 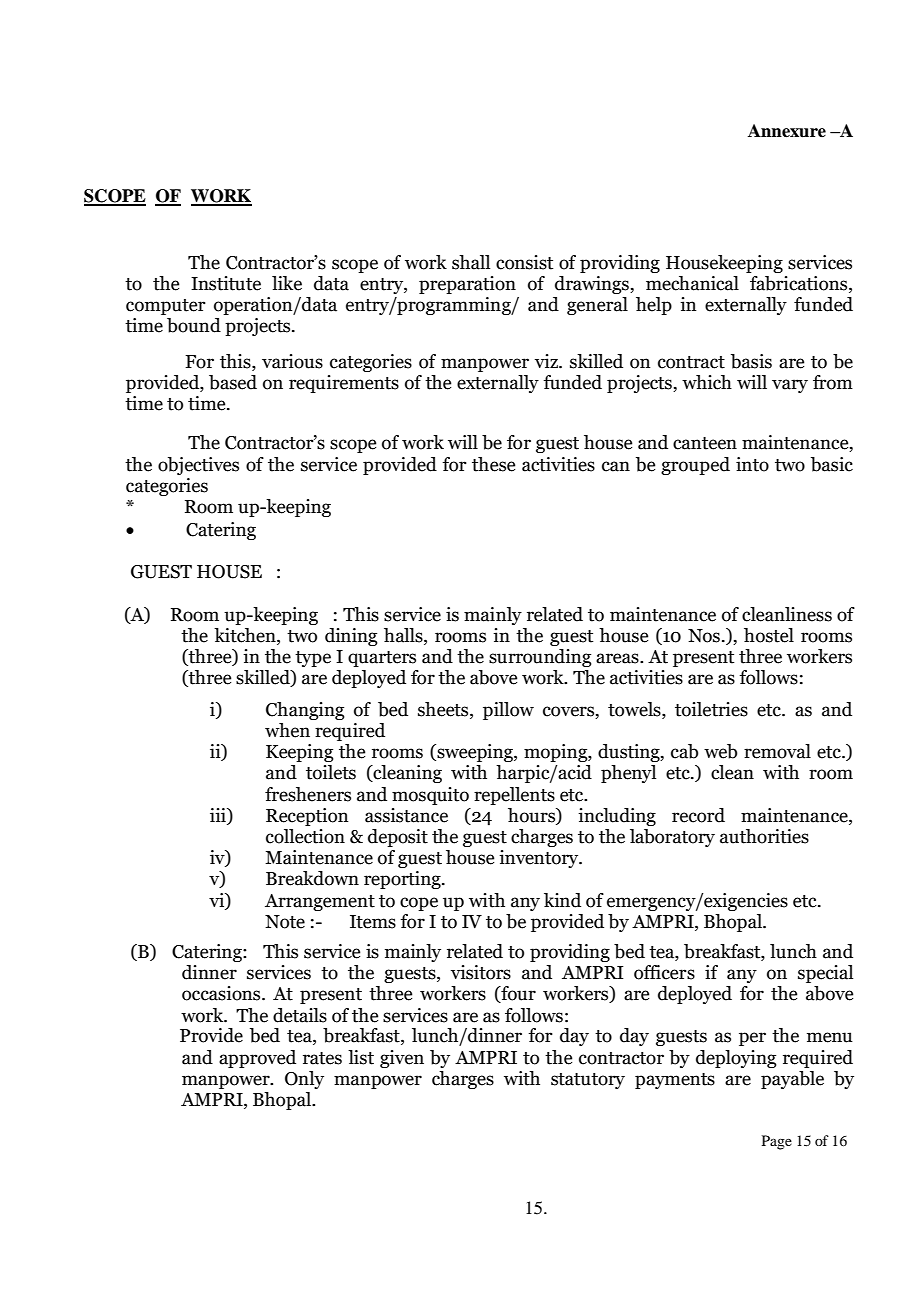 What do you see at coordinates (304, 1080) in the page?
I see `Only` at bounding box center [304, 1080].
